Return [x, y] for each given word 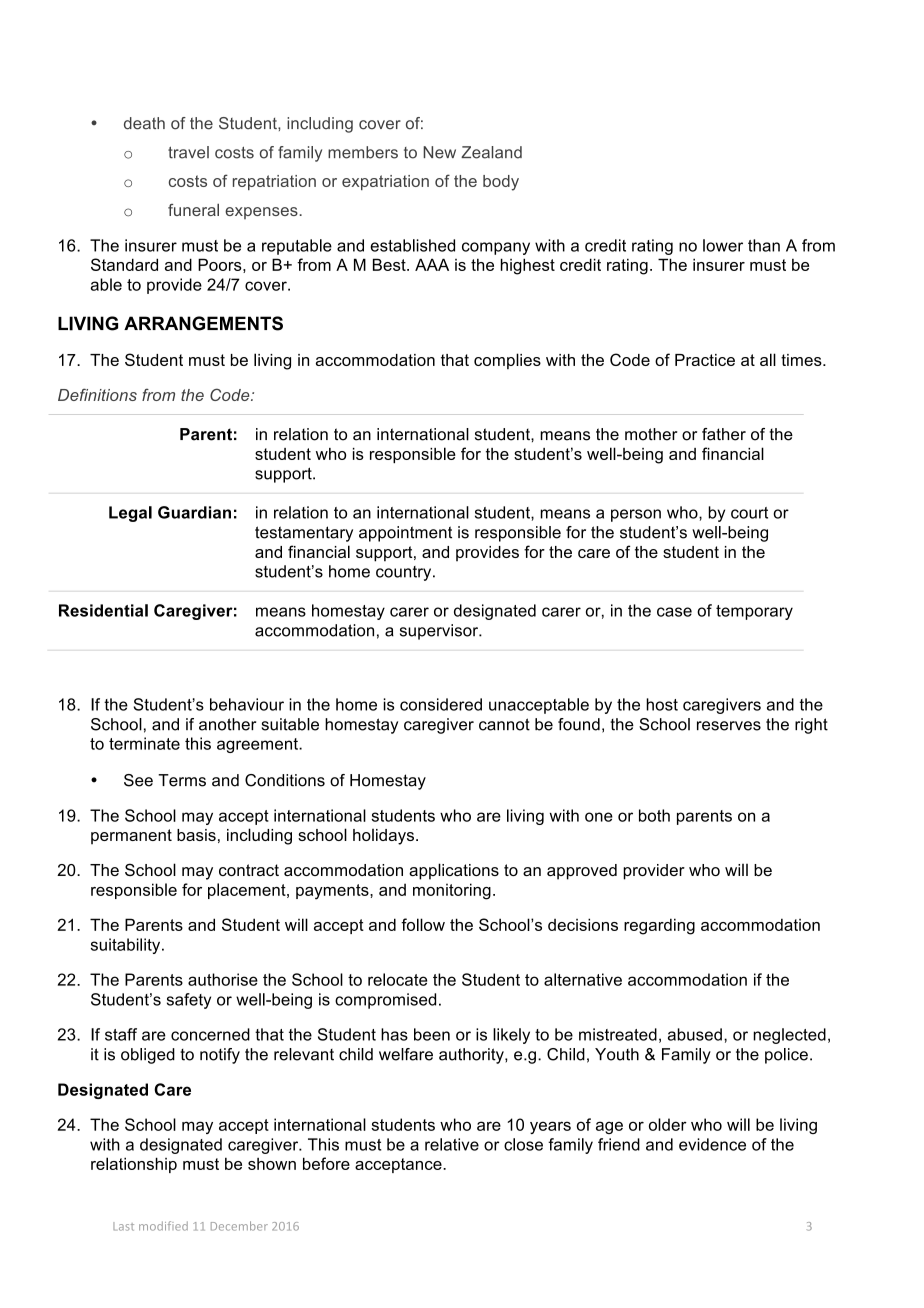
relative [452, 1144]
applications [454, 871]
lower [723, 245]
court [749, 513]
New [439, 152]
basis [196, 835]
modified [163, 1226]
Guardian [194, 512]
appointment [405, 534]
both [654, 815]
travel [188, 152]
